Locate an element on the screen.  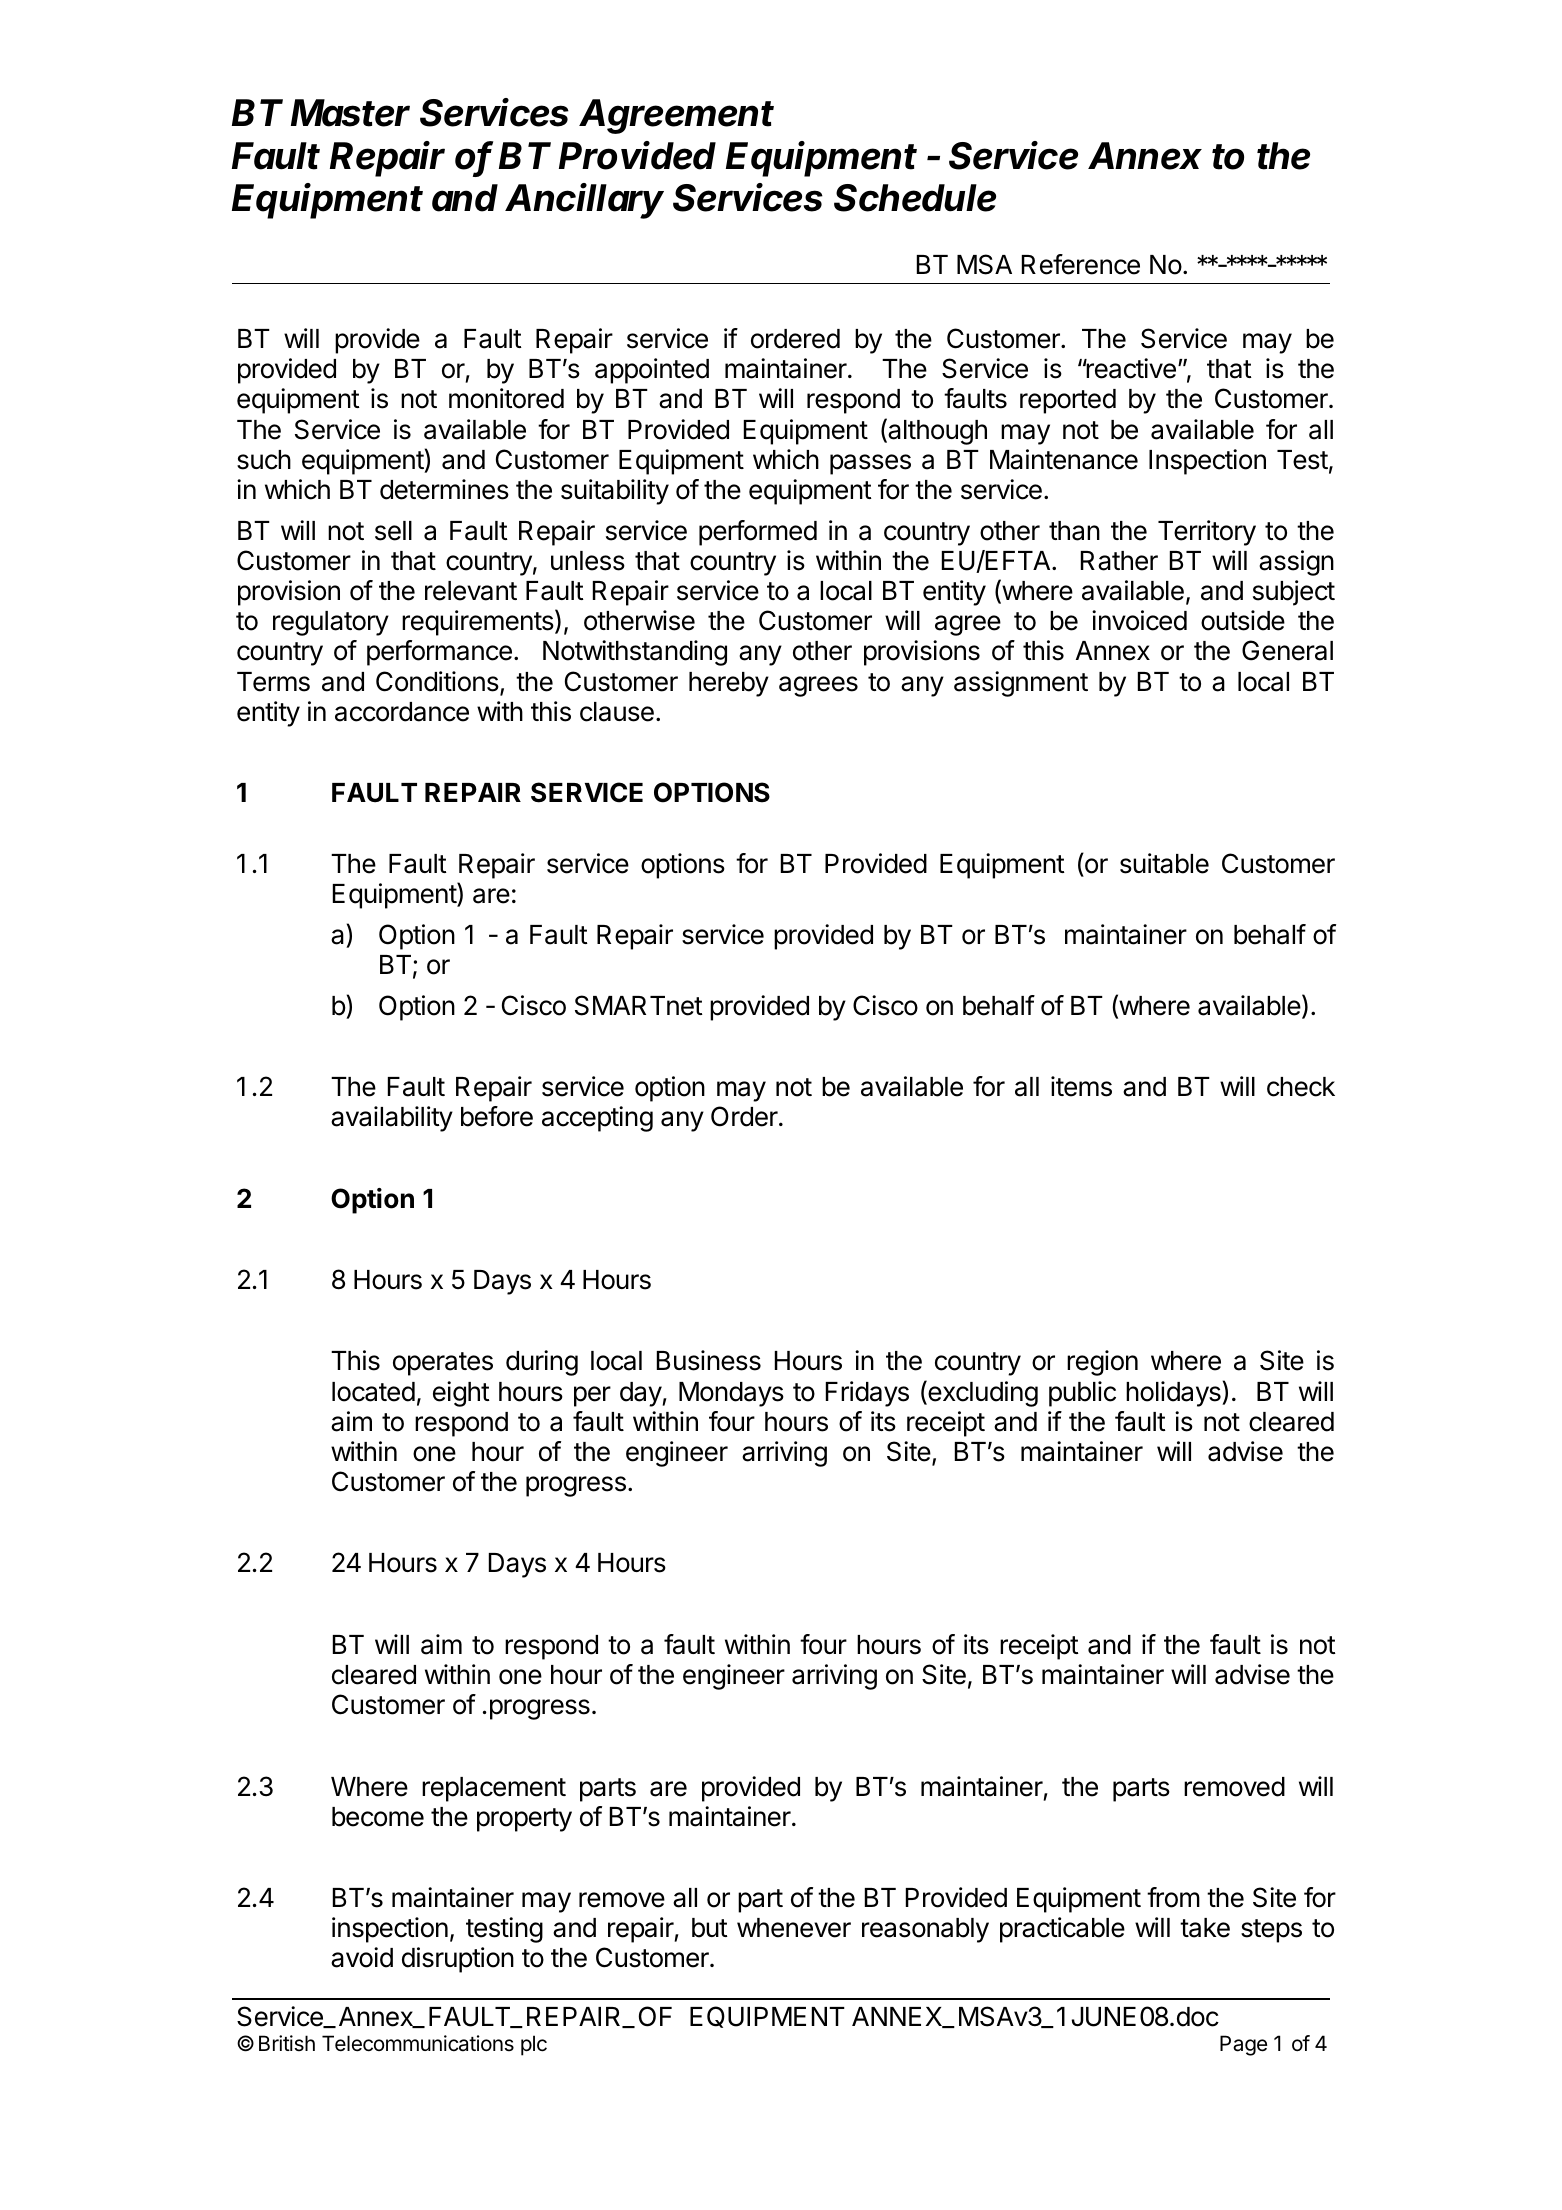
appointed is located at coordinates (652, 371).
